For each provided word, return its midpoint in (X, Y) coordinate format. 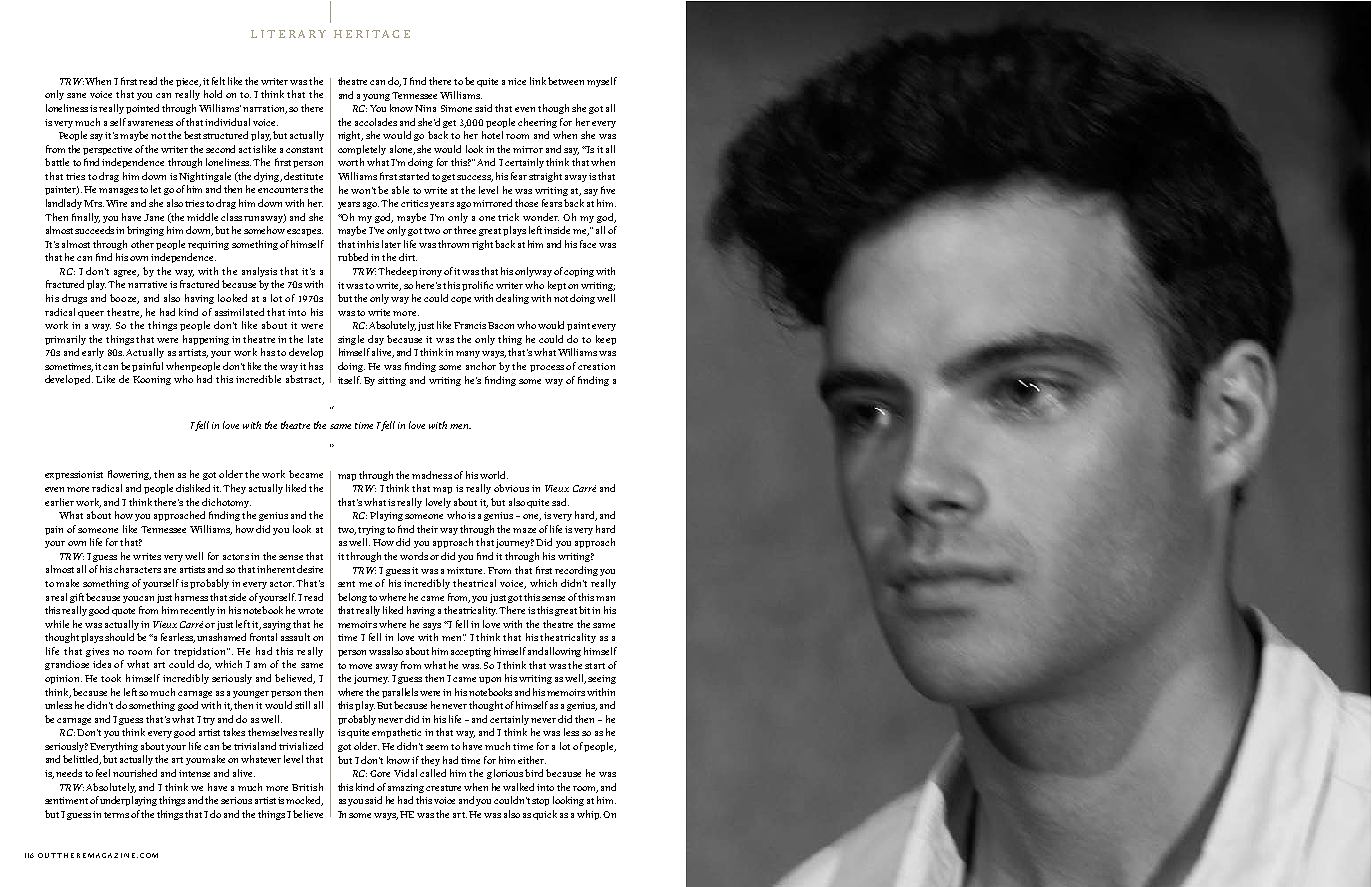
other (142, 244)
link (538, 81)
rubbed (353, 257)
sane (76, 95)
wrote (310, 611)
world (494, 475)
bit (586, 610)
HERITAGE (372, 34)
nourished (135, 773)
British (307, 787)
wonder (541, 217)
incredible (258, 379)
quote (123, 612)
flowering (129, 475)
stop (540, 802)
